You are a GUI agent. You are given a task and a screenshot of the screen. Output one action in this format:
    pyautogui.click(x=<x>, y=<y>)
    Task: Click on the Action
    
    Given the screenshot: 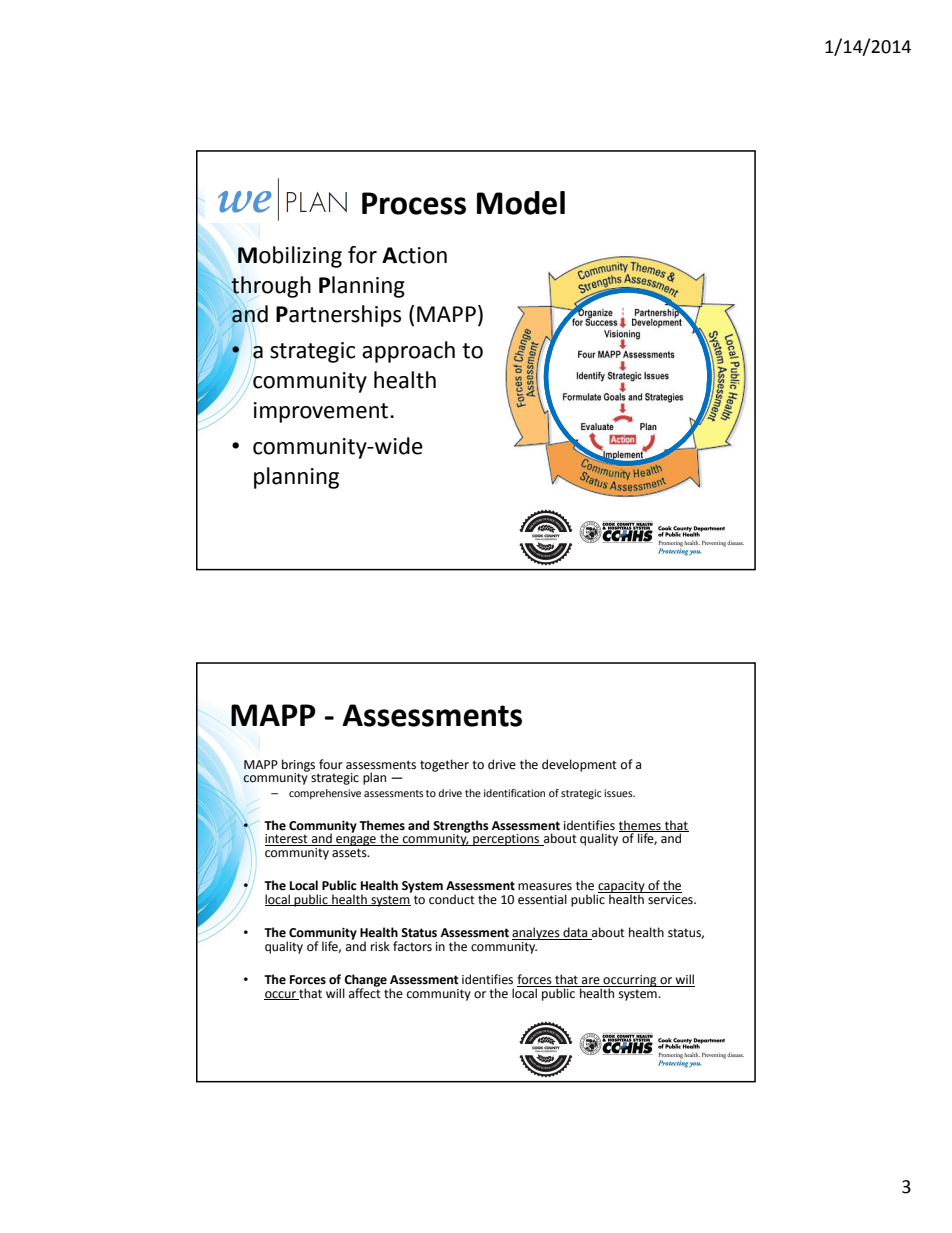 What is the action you would take?
    pyautogui.click(x=414, y=255)
